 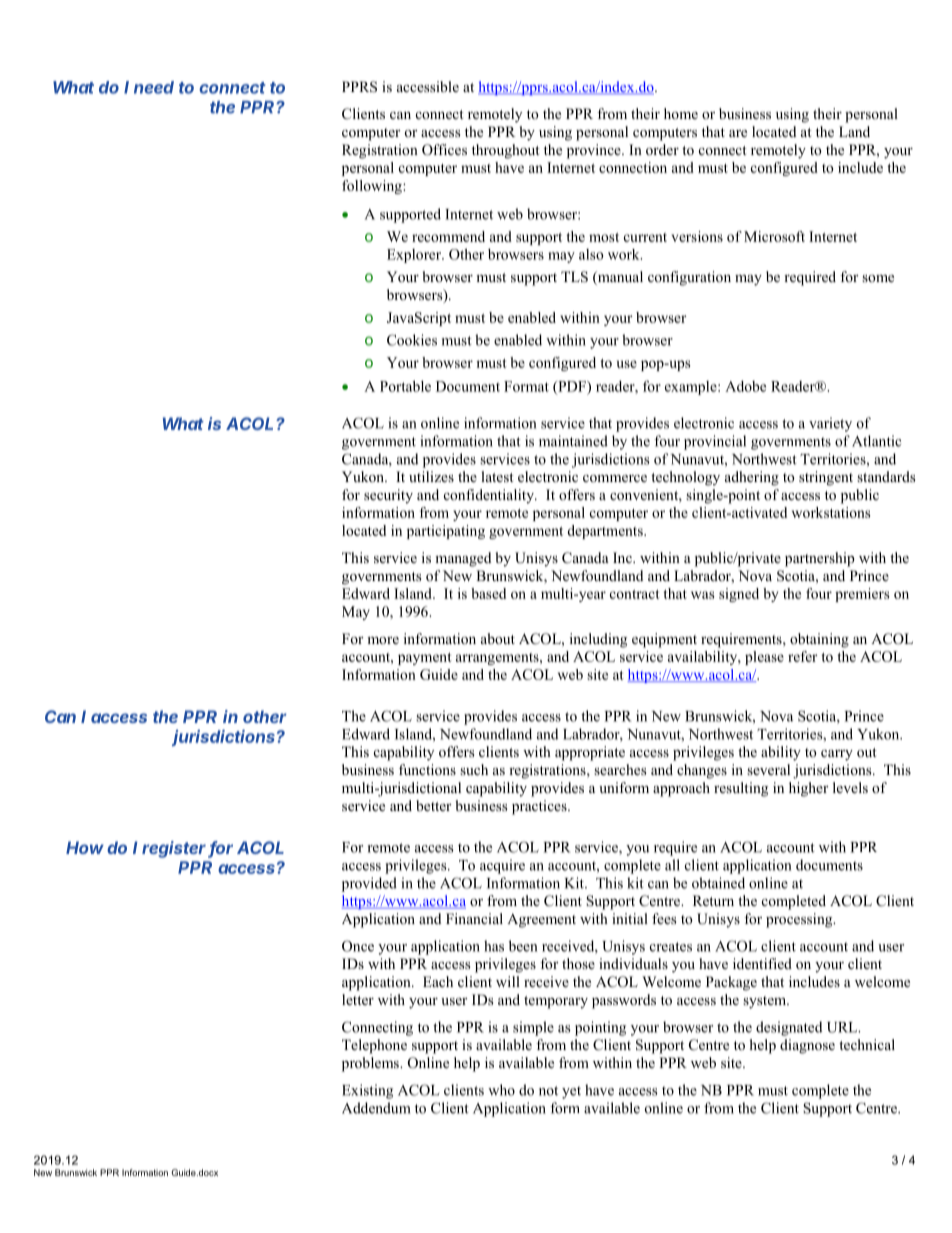 What do you see at coordinates (474, 769) in the page?
I see `such` at bounding box center [474, 769].
